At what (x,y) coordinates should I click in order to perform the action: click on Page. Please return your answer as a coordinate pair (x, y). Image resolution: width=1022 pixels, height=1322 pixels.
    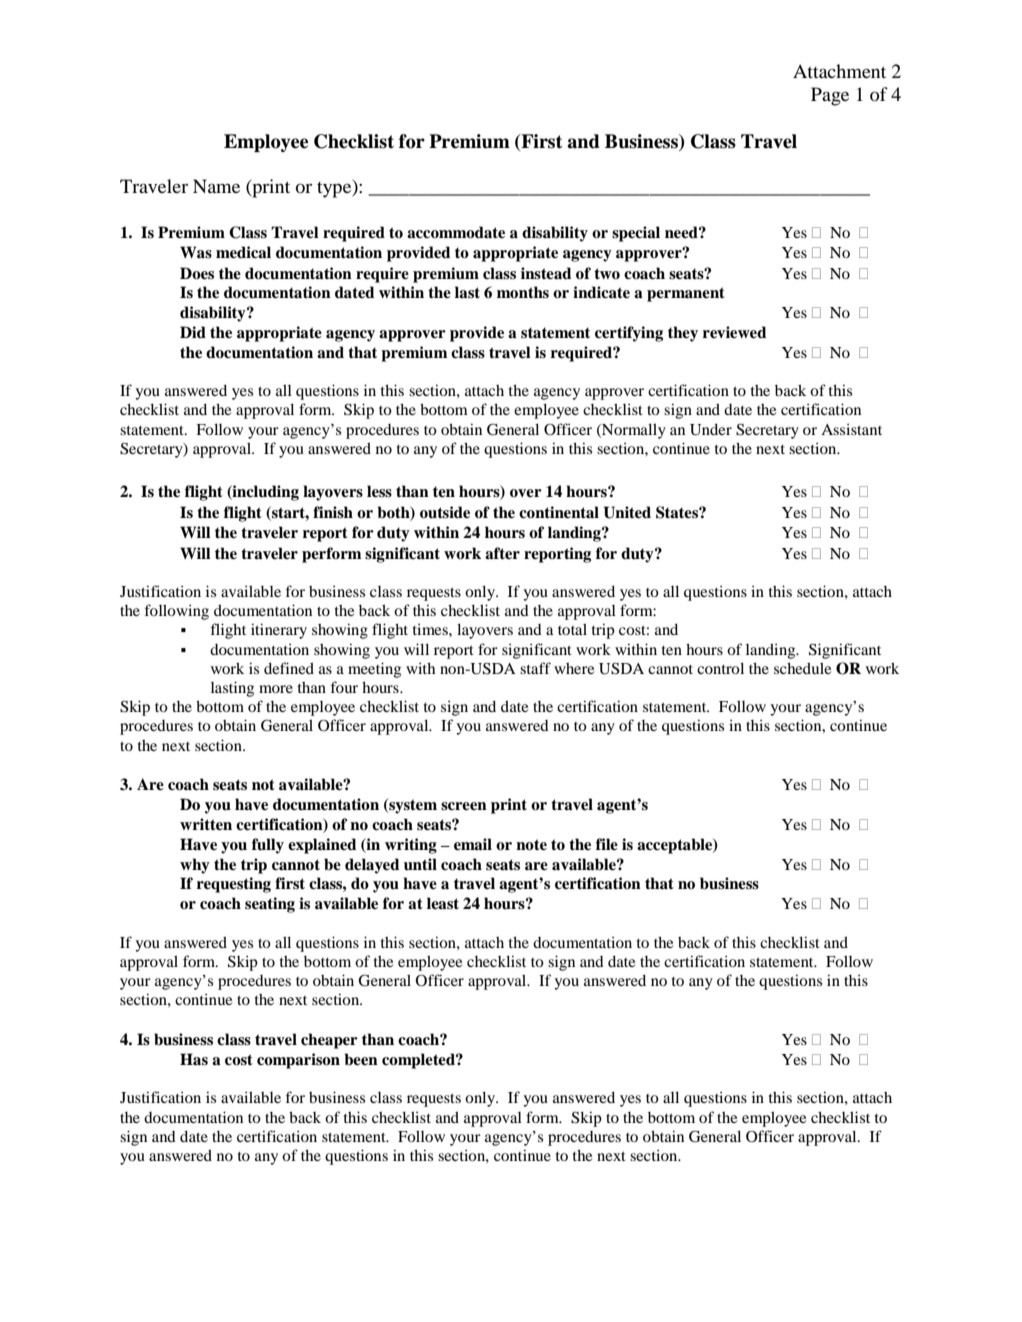
    Looking at the image, I should click on (830, 96).
